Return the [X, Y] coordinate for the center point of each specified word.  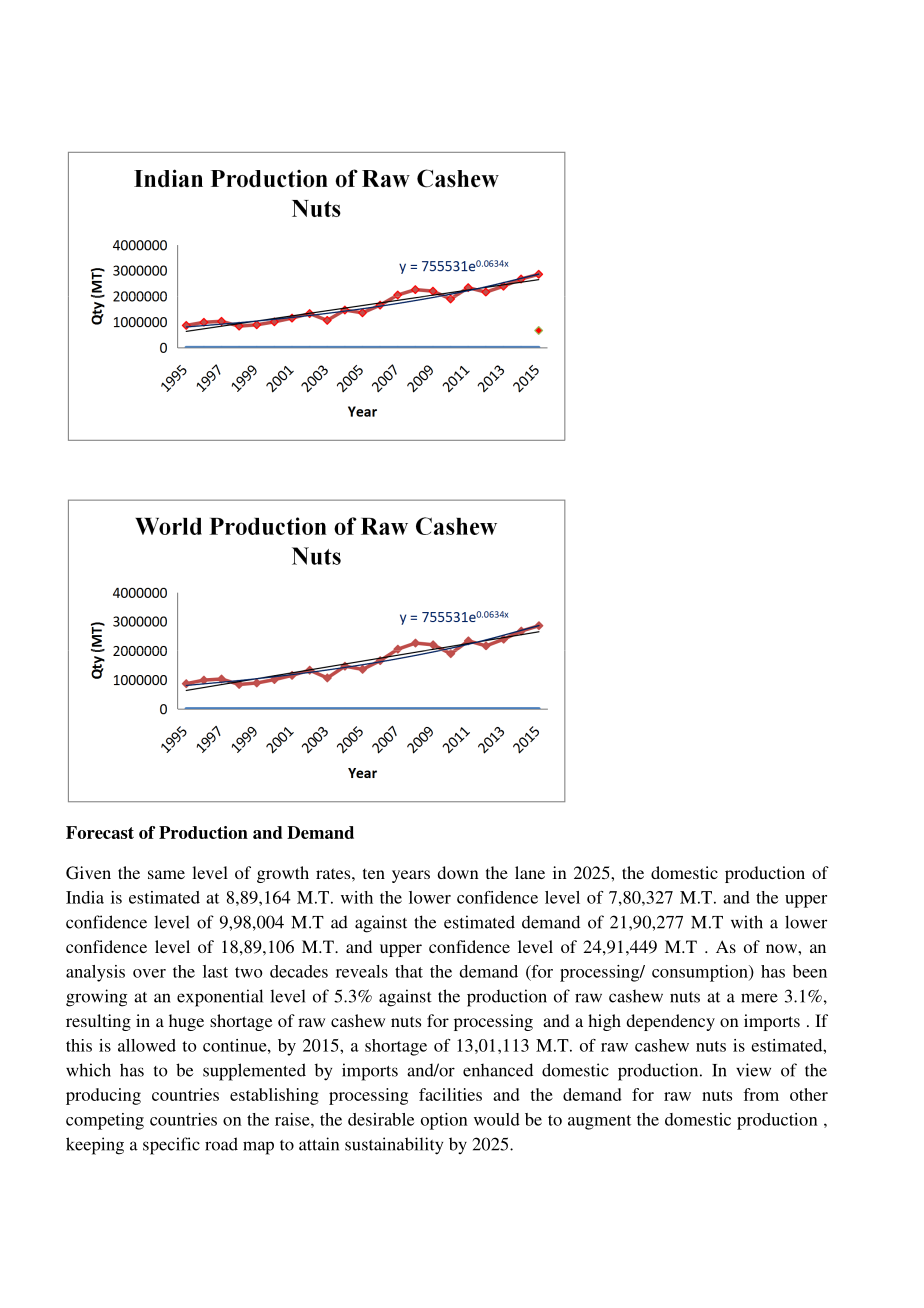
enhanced [498, 1070]
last [215, 971]
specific [171, 1146]
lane [530, 872]
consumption [701, 973]
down [458, 872]
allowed [147, 1045]
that [409, 971]
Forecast [100, 832]
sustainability [394, 1146]
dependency [670, 1022]
